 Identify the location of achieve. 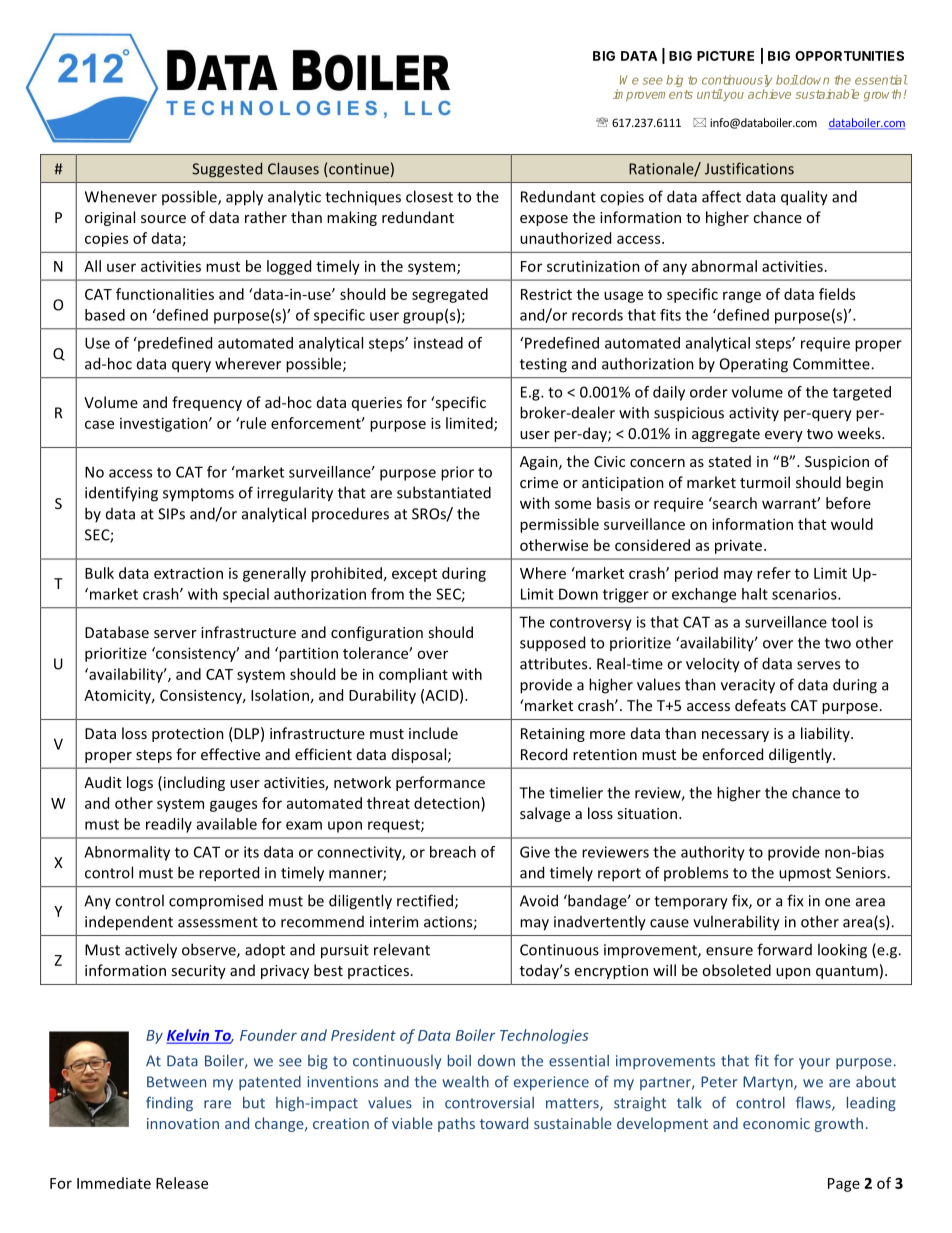
(769, 94).
